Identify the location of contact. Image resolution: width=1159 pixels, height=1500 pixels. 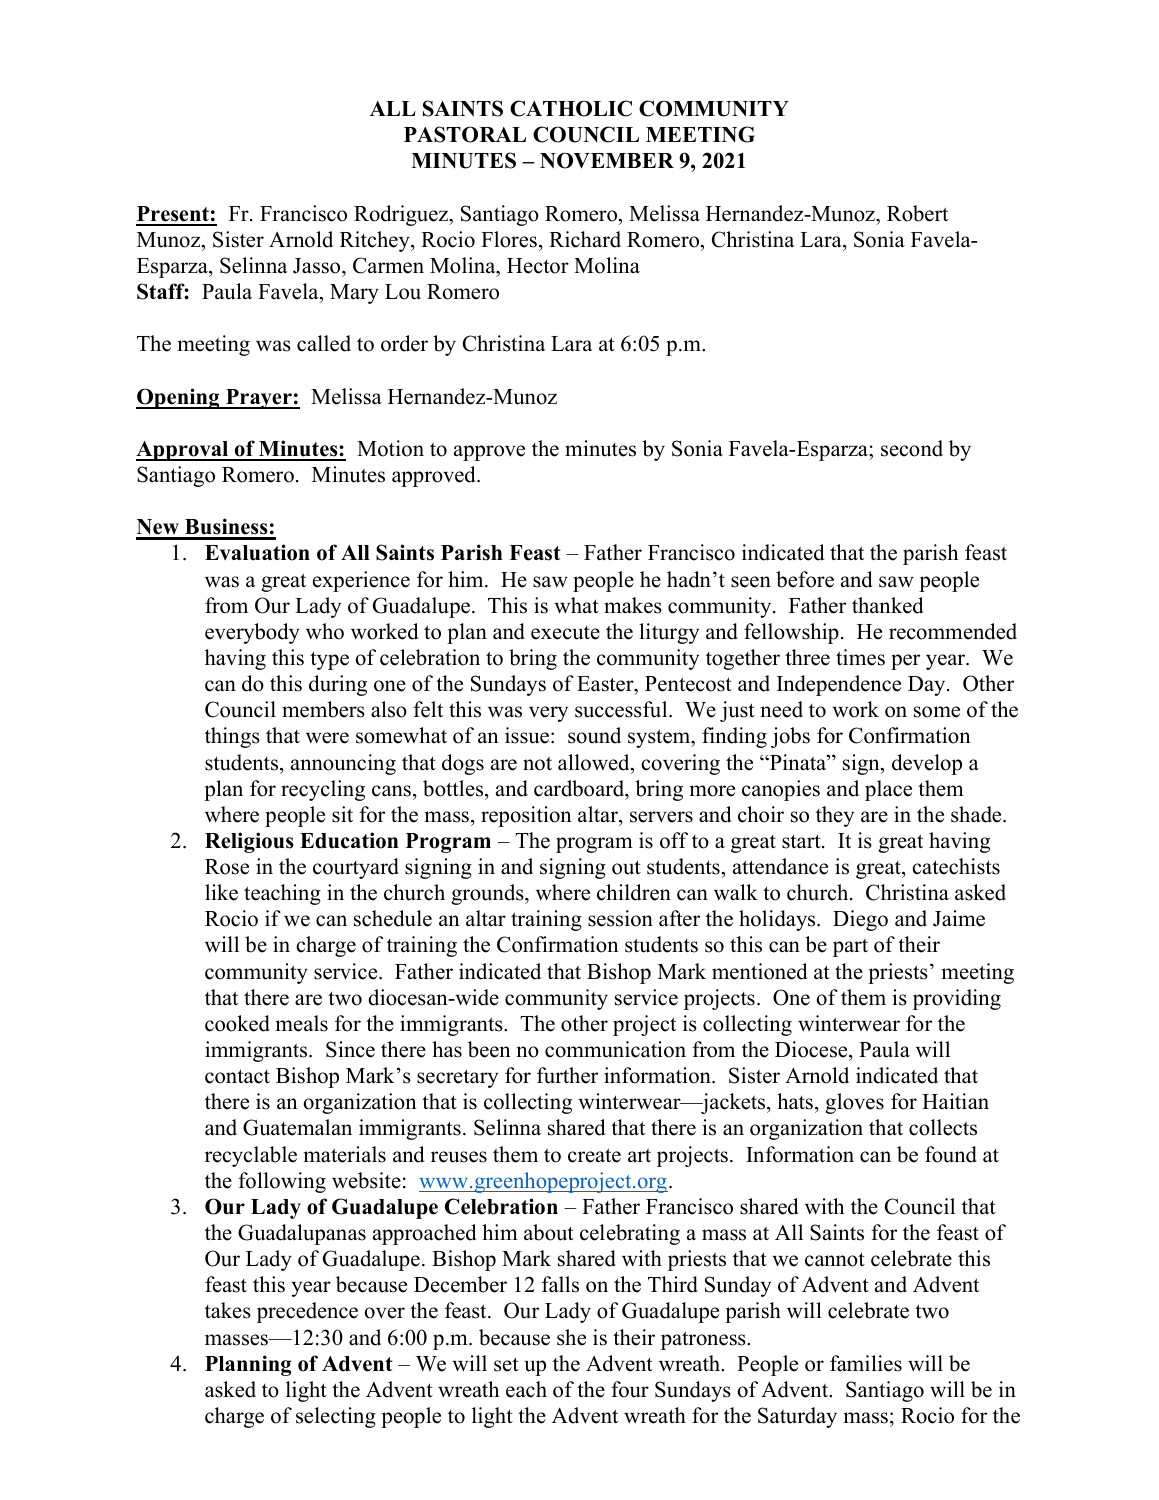
(237, 1076).
